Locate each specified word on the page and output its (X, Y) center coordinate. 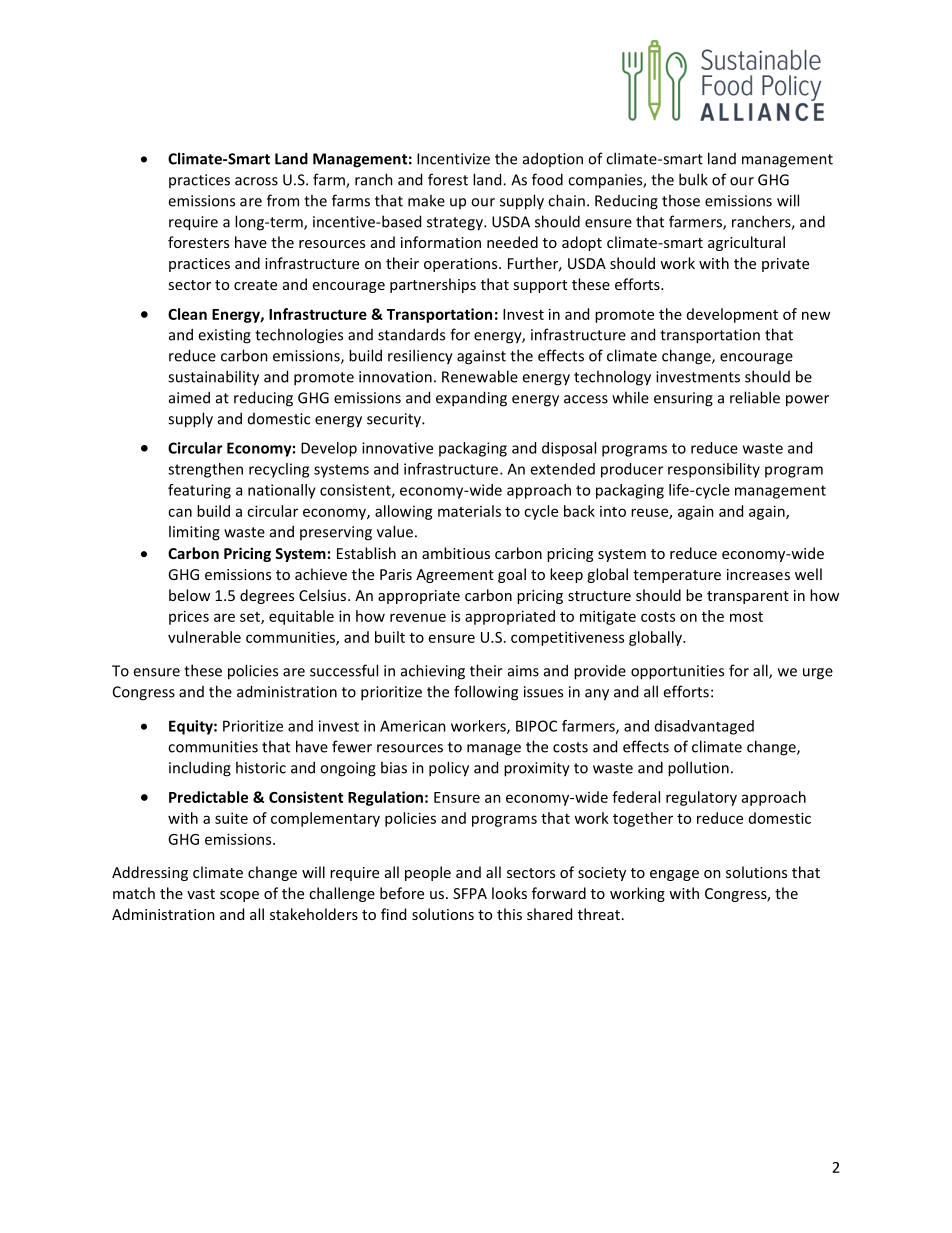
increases (758, 574)
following (486, 693)
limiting (194, 533)
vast (201, 894)
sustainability (213, 378)
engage (674, 875)
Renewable (480, 376)
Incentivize (453, 159)
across (256, 181)
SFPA (470, 893)
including (200, 769)
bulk (693, 179)
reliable (755, 397)
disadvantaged (704, 727)
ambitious (456, 553)
